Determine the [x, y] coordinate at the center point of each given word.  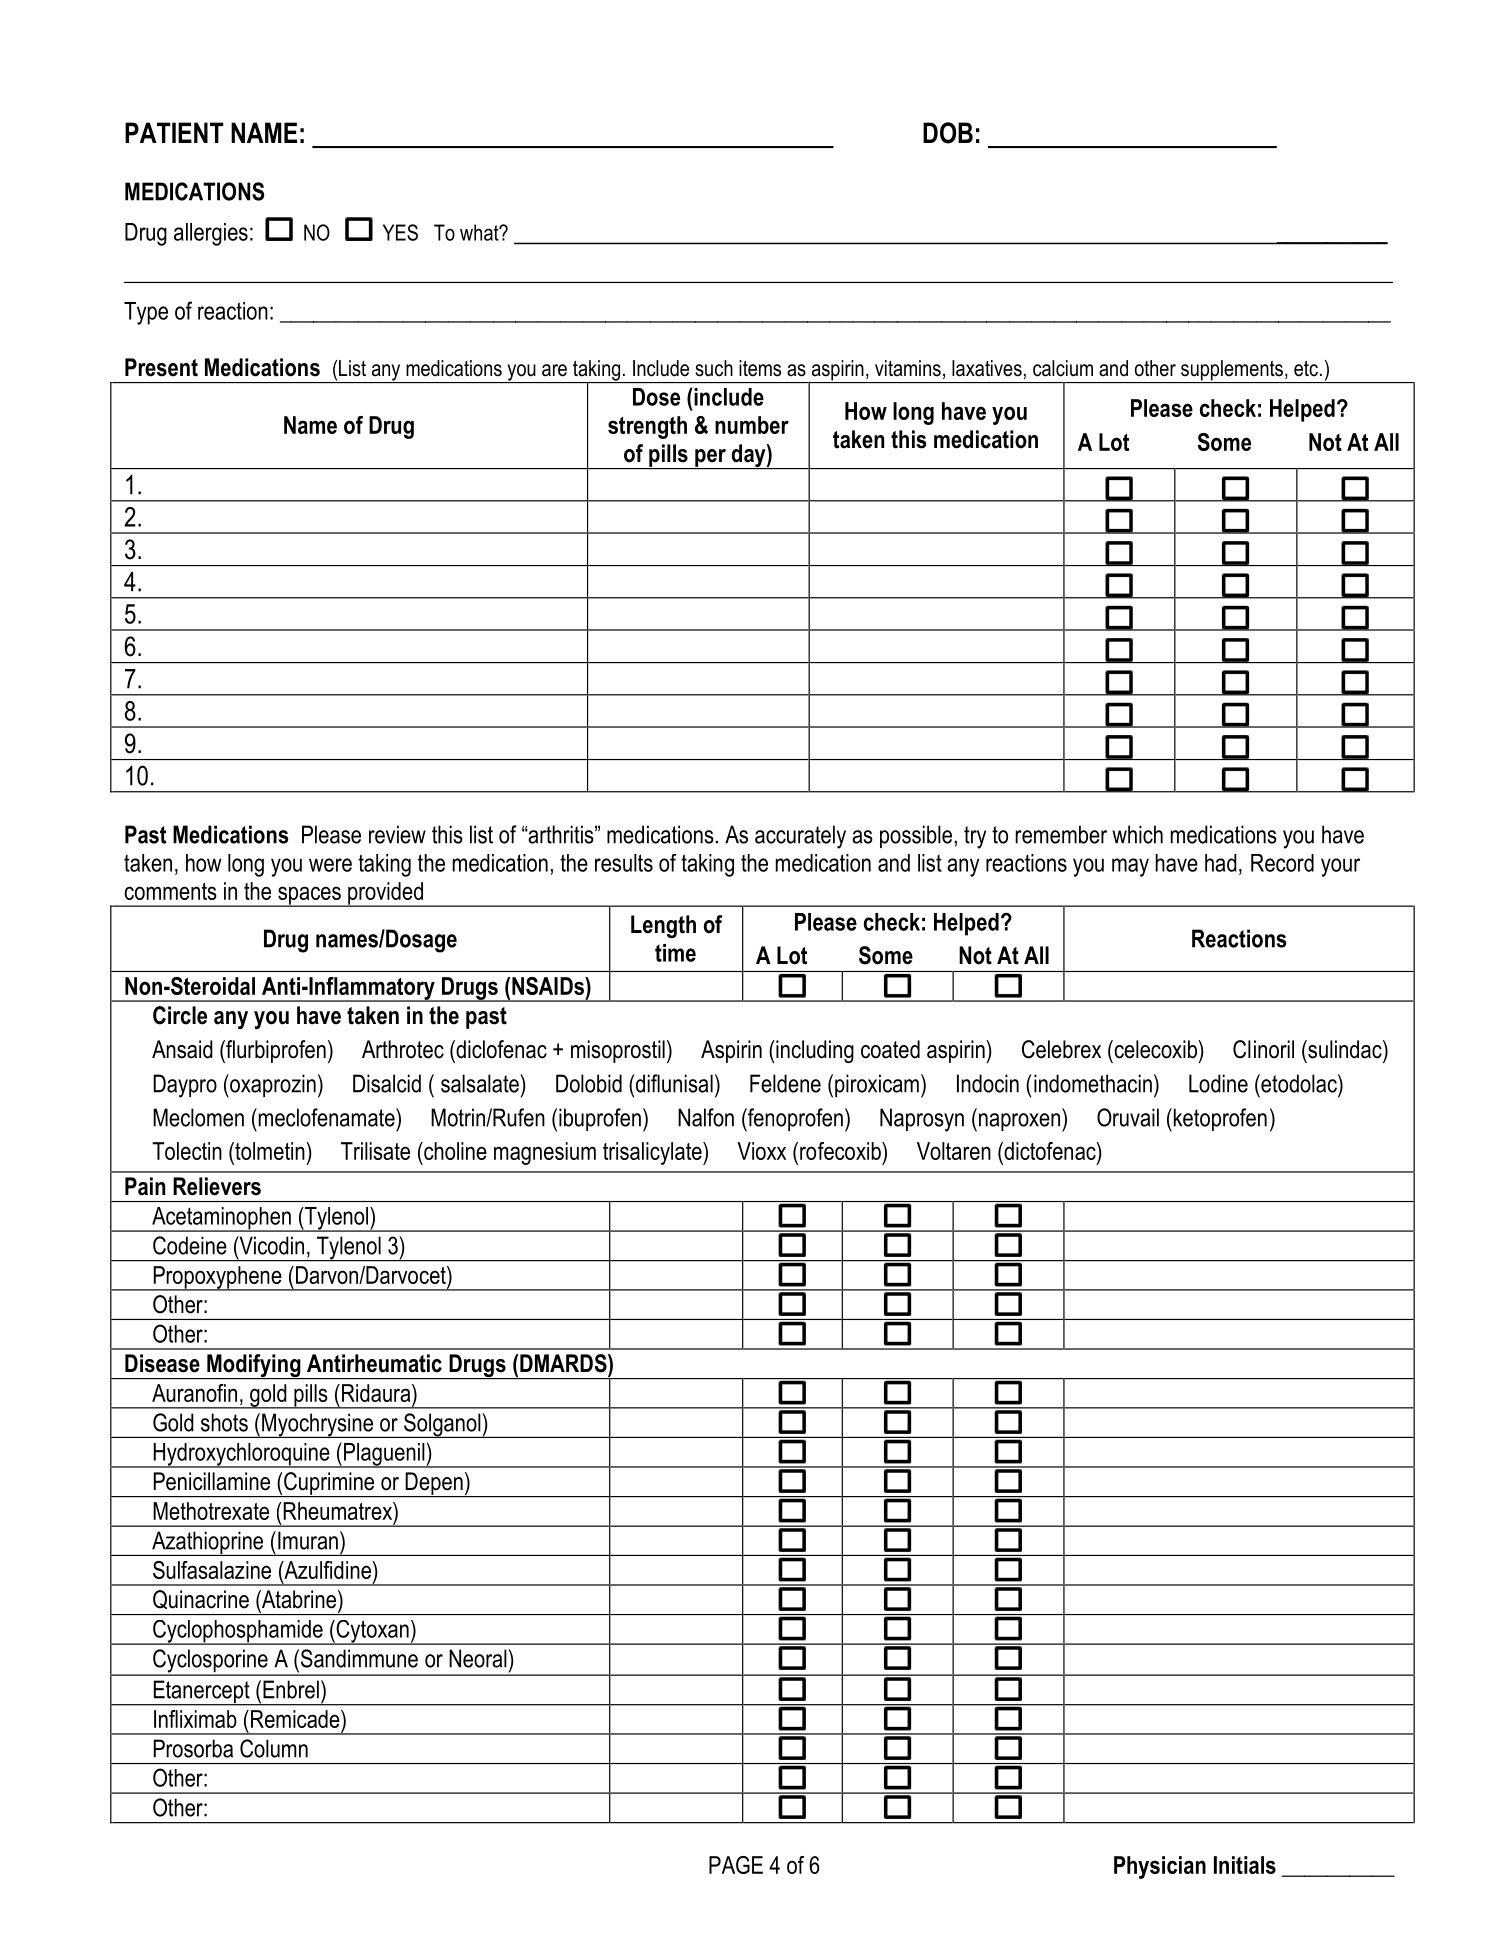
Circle [180, 1015]
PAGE [736, 1865]
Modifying [254, 1366]
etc [1306, 369]
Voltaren [954, 1151]
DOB [948, 133]
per [710, 459]
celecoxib [1155, 1049]
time [675, 953]
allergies [211, 234]
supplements [1232, 371]
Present [161, 367]
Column [274, 1748]
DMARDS [564, 1363]
